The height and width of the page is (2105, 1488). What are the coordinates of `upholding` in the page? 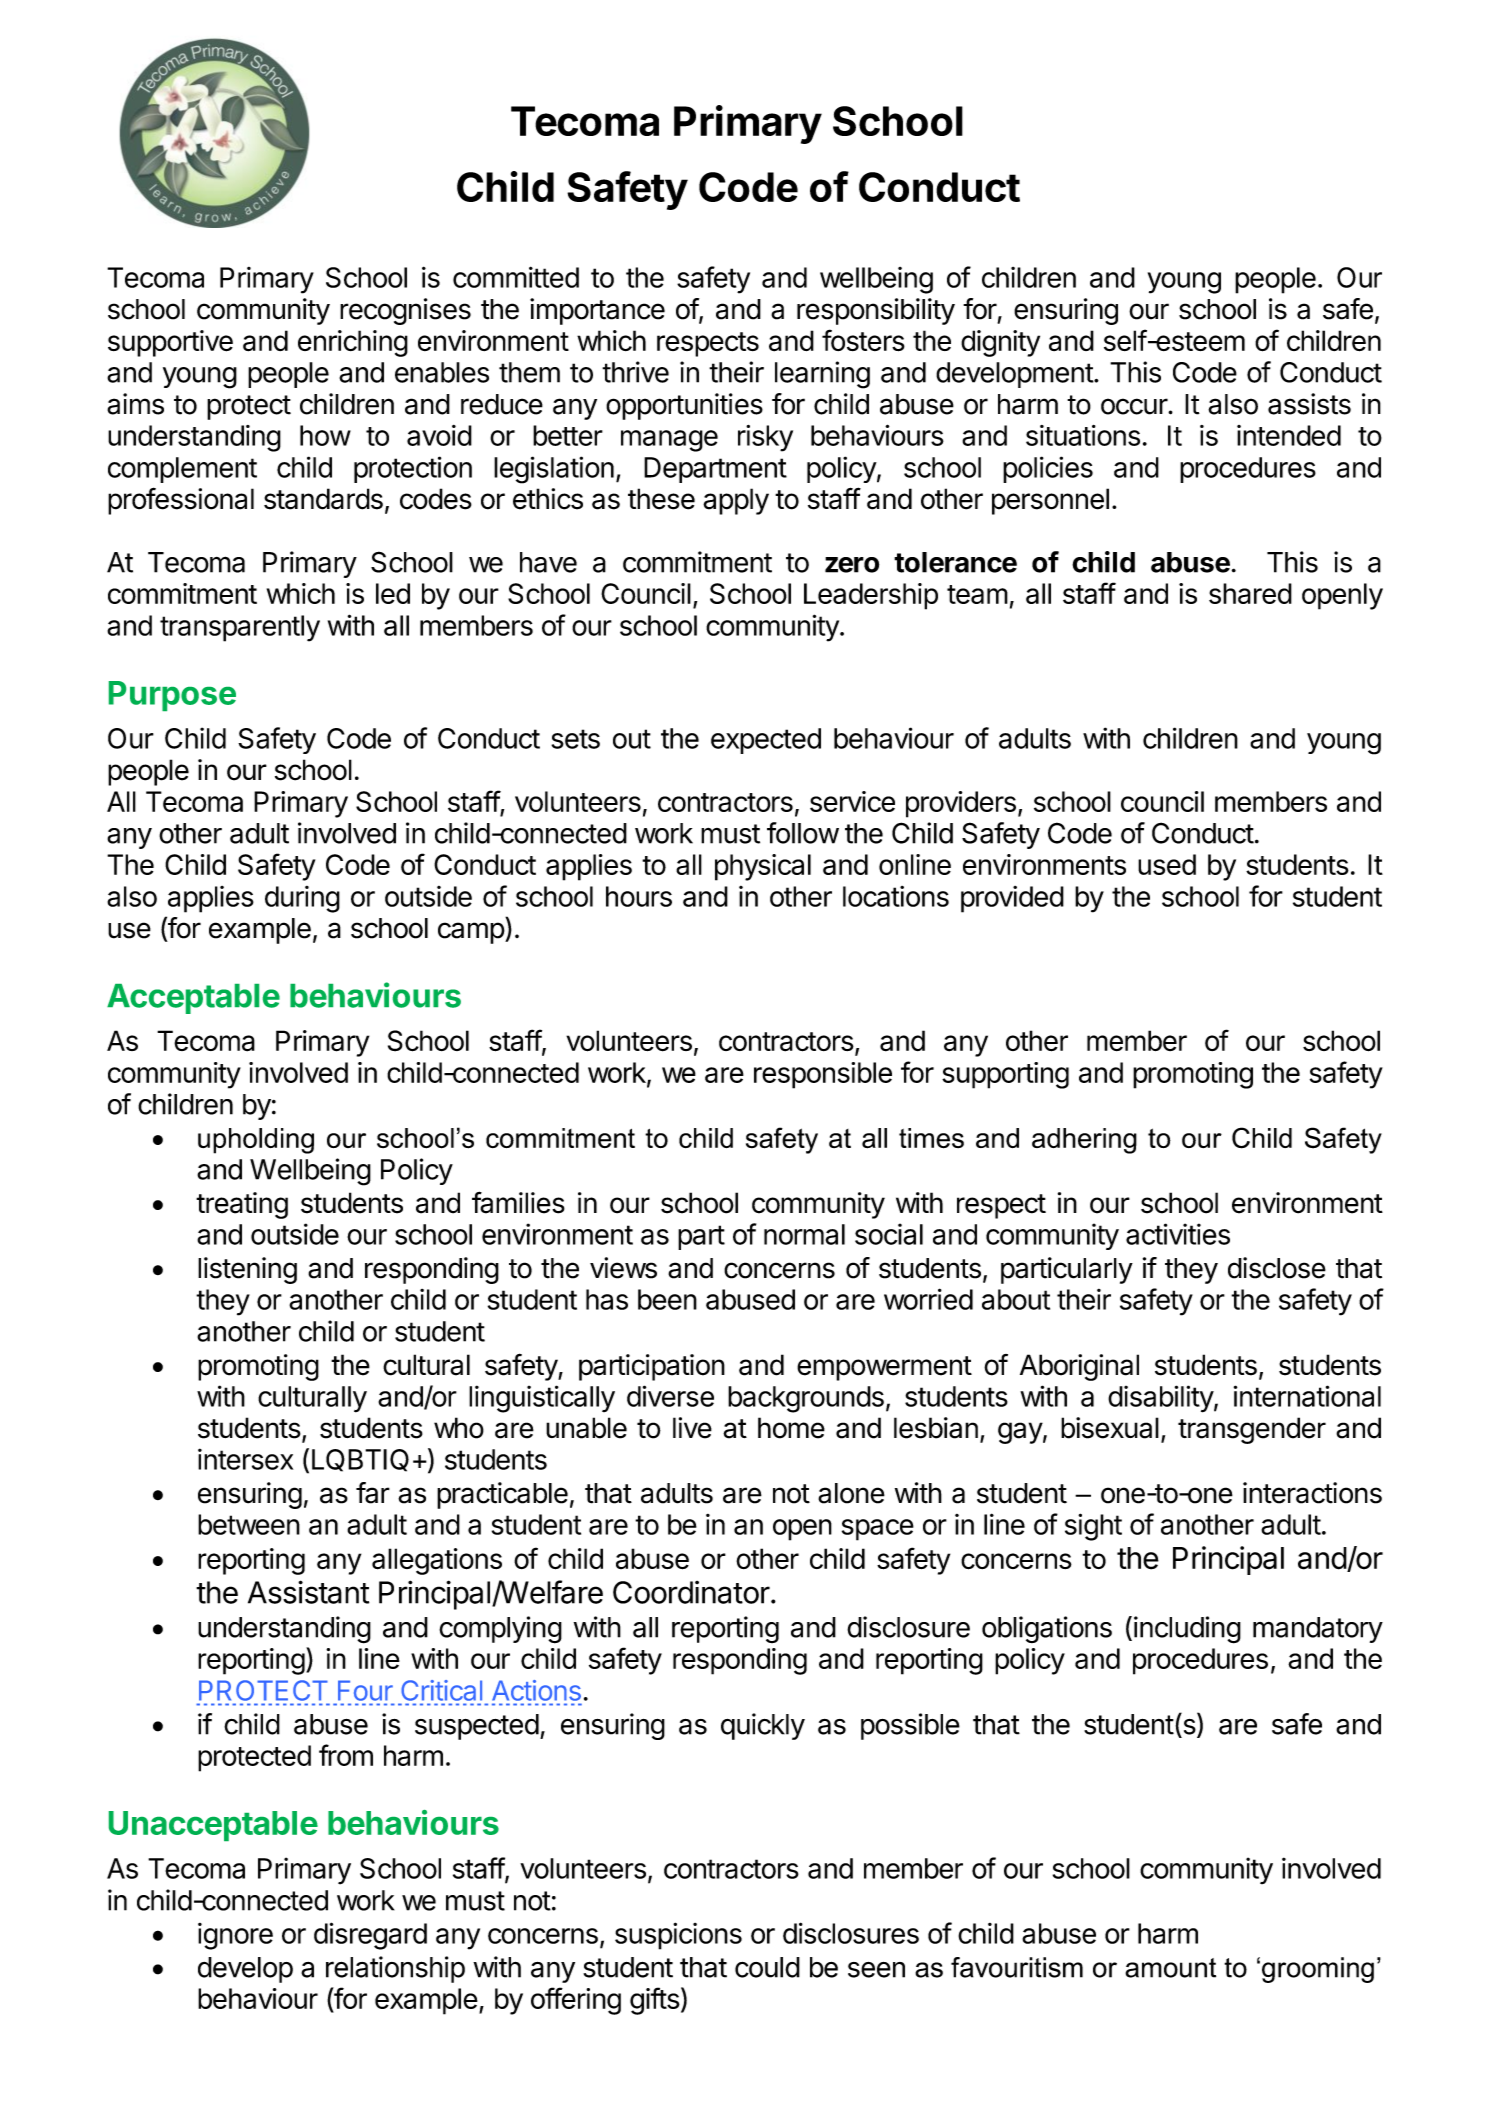 It's located at (256, 1141).
